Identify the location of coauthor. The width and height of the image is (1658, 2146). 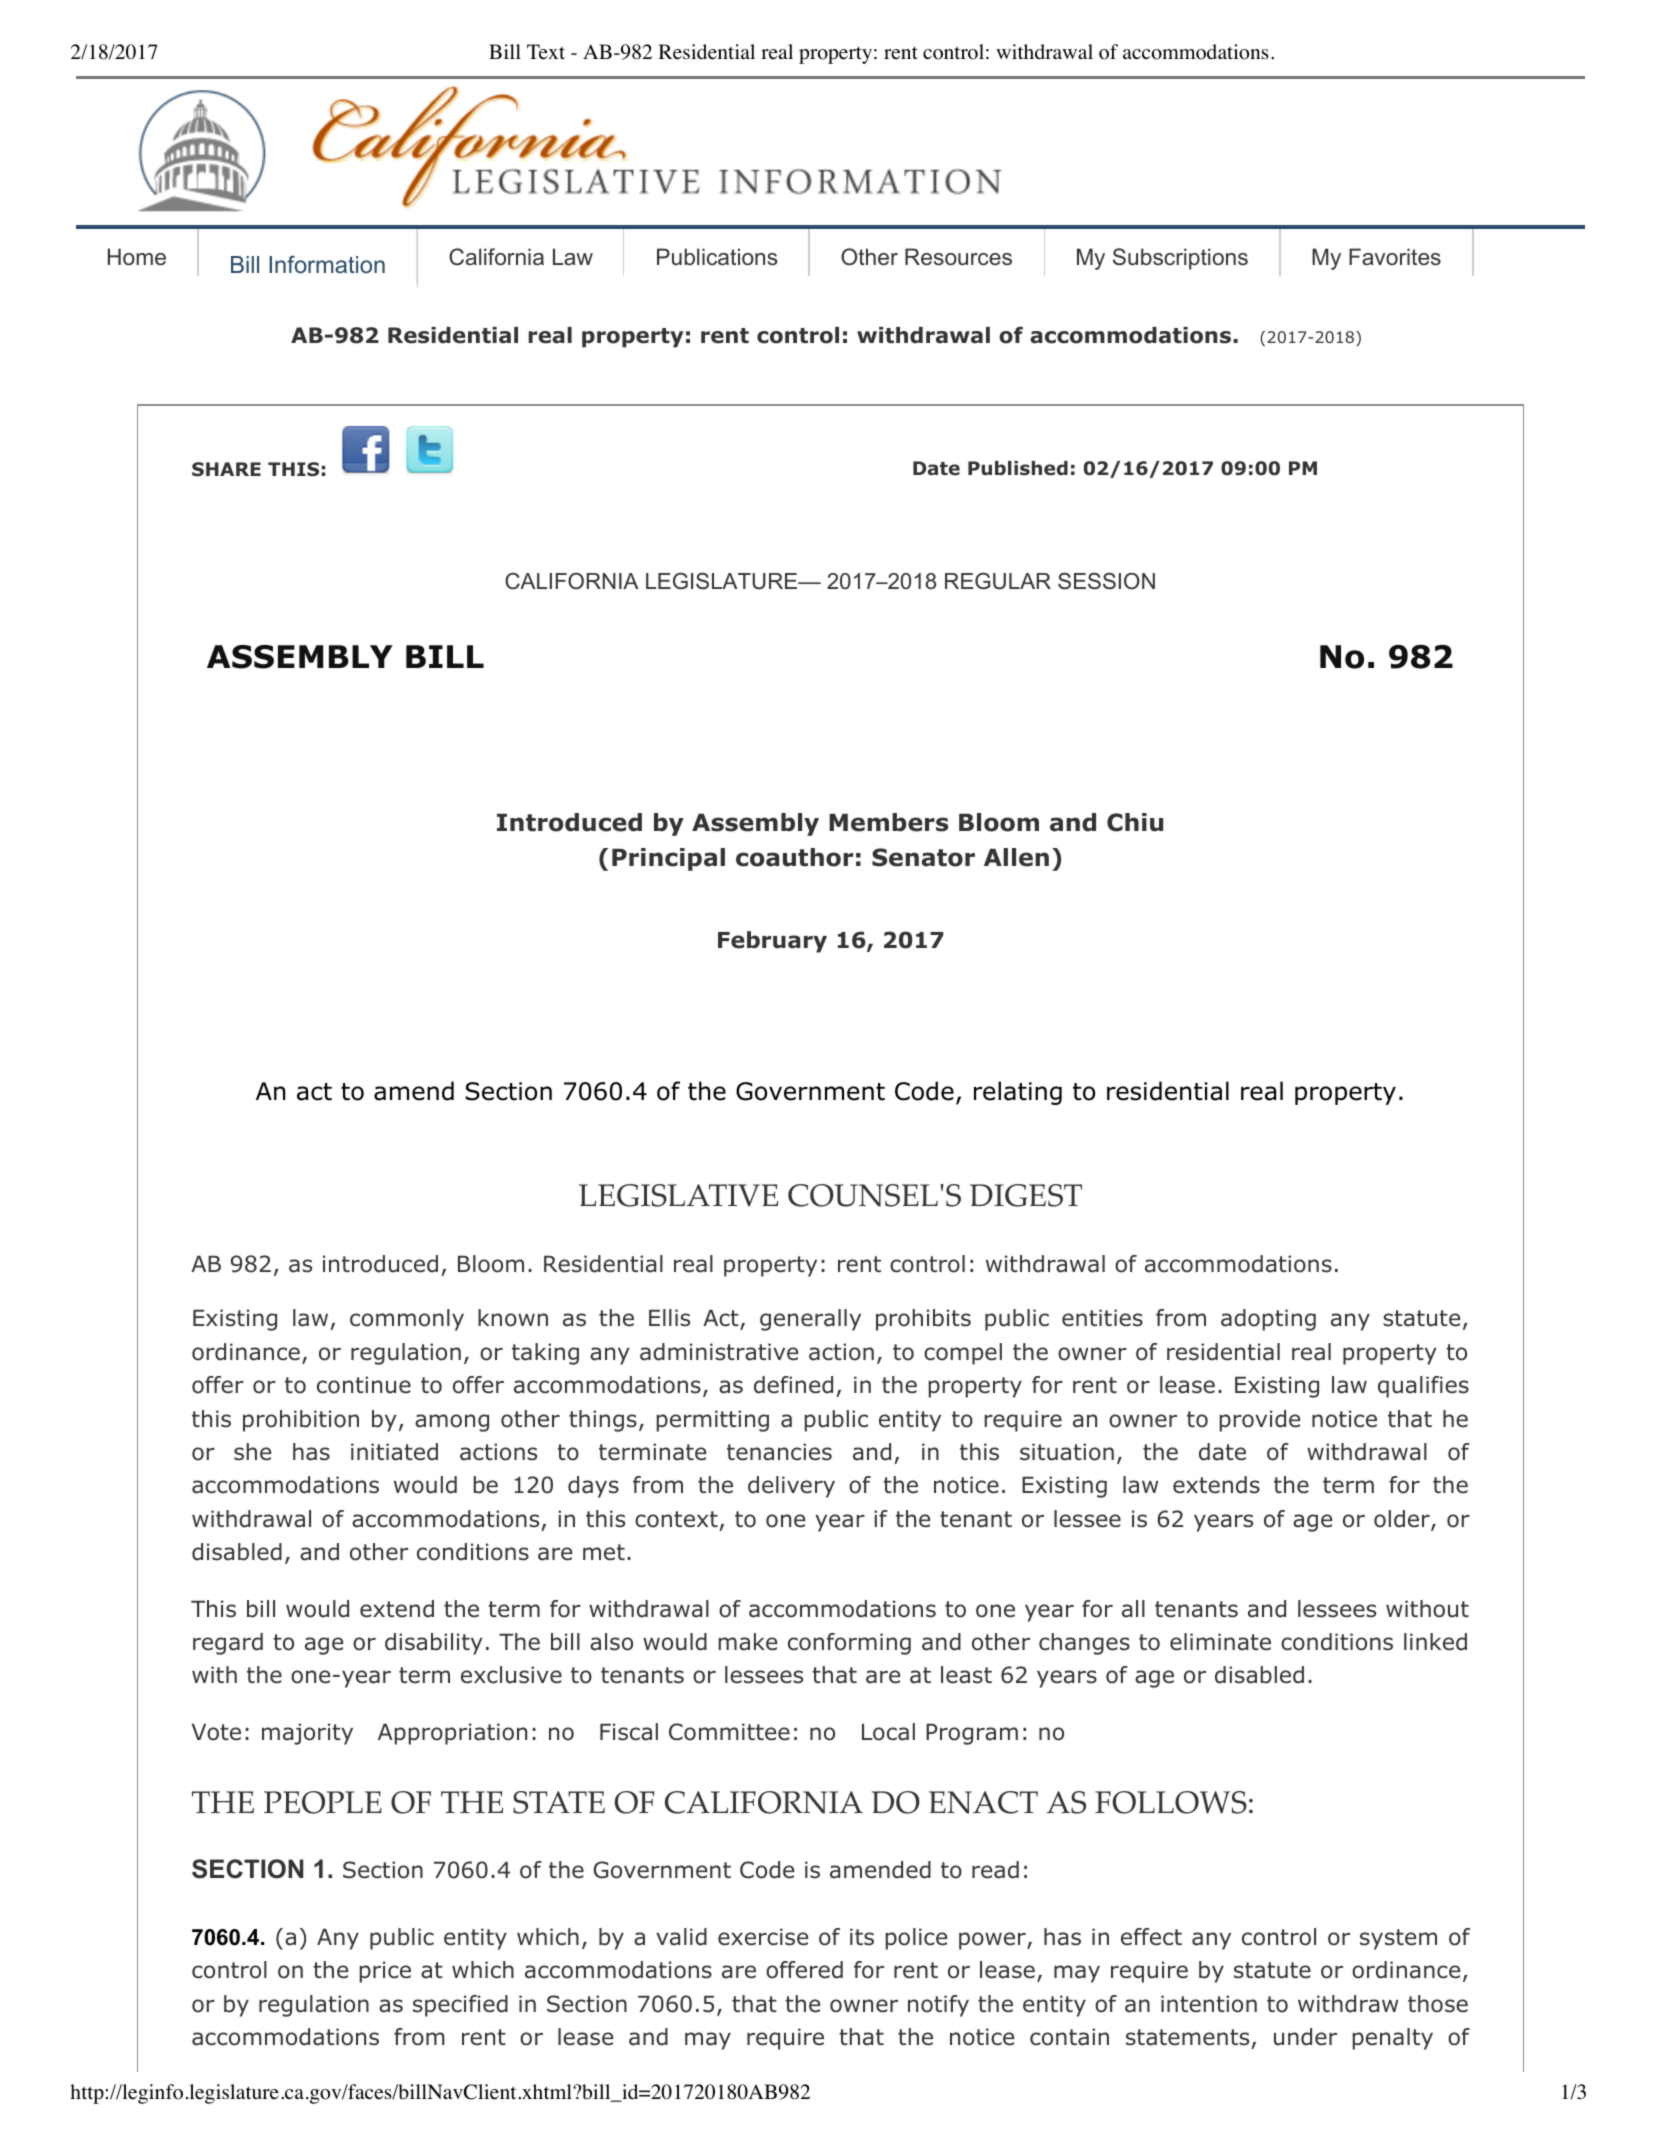
(794, 857).
